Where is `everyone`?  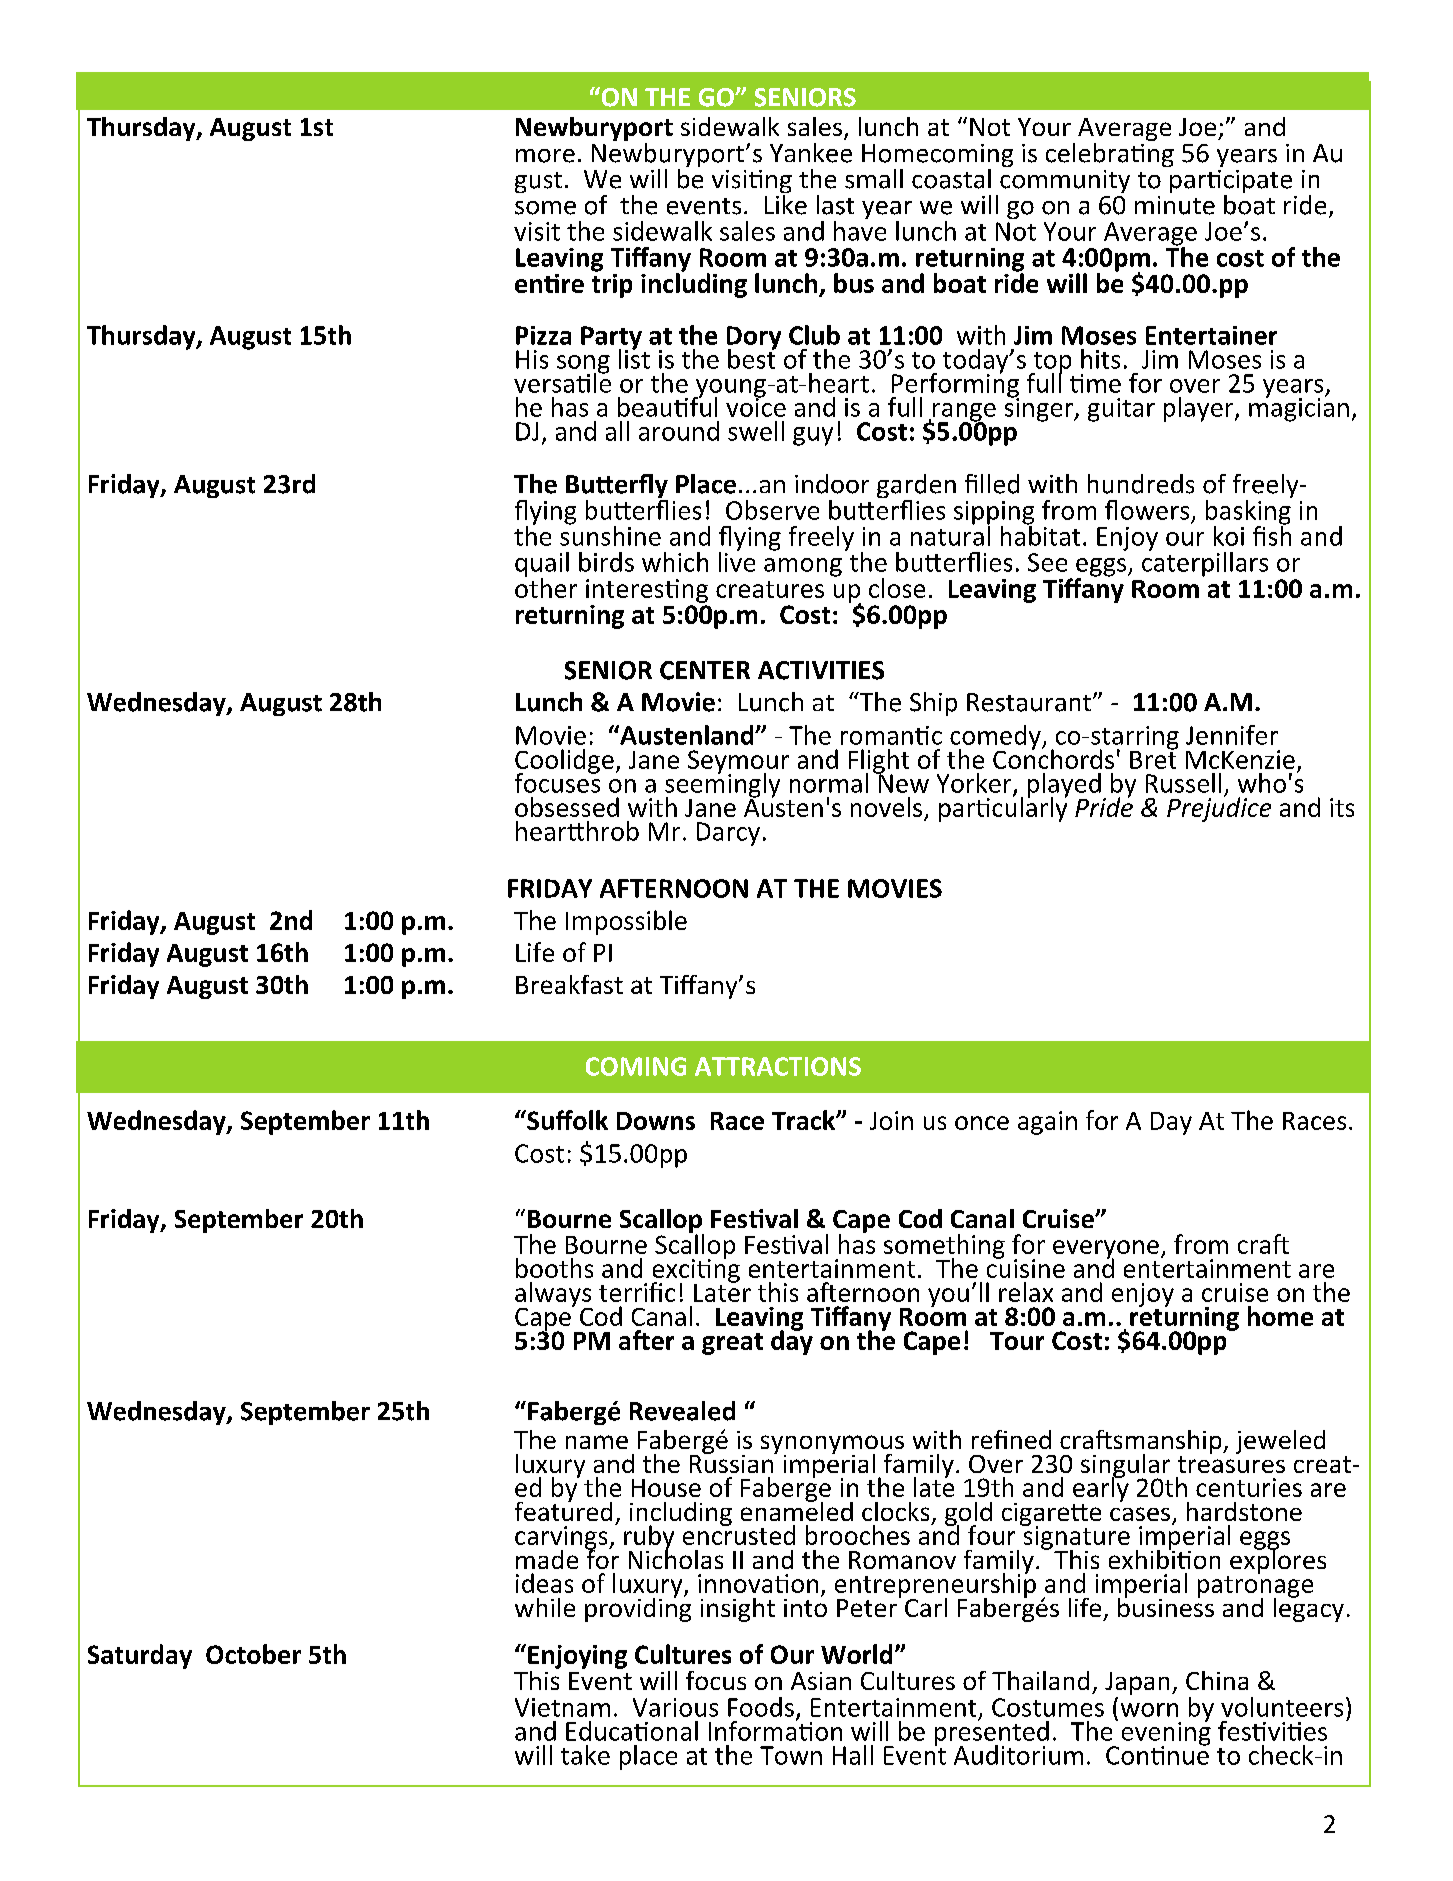 everyone is located at coordinates (1106, 1250).
